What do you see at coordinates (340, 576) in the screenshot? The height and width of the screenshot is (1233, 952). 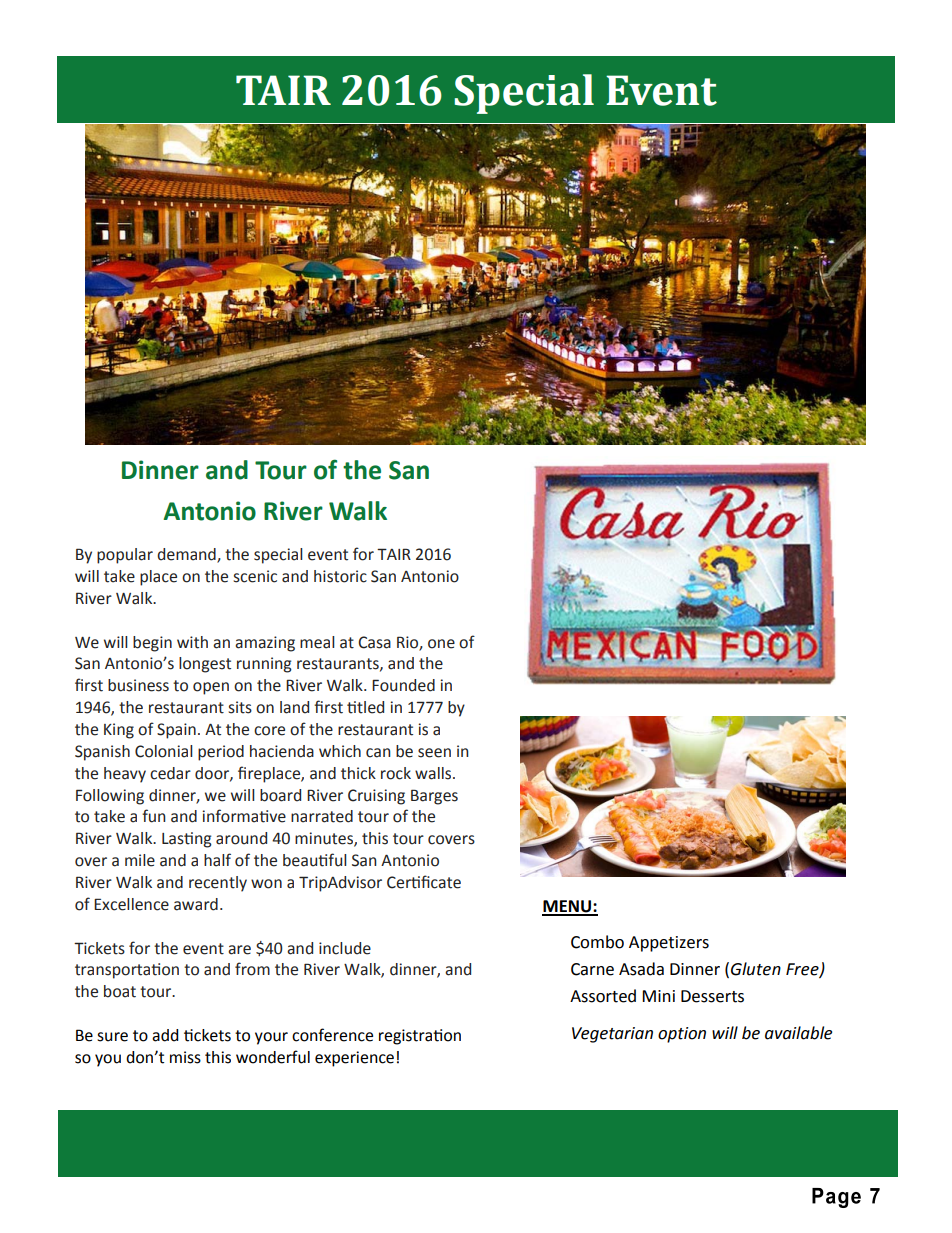 I see `historic` at bounding box center [340, 576].
